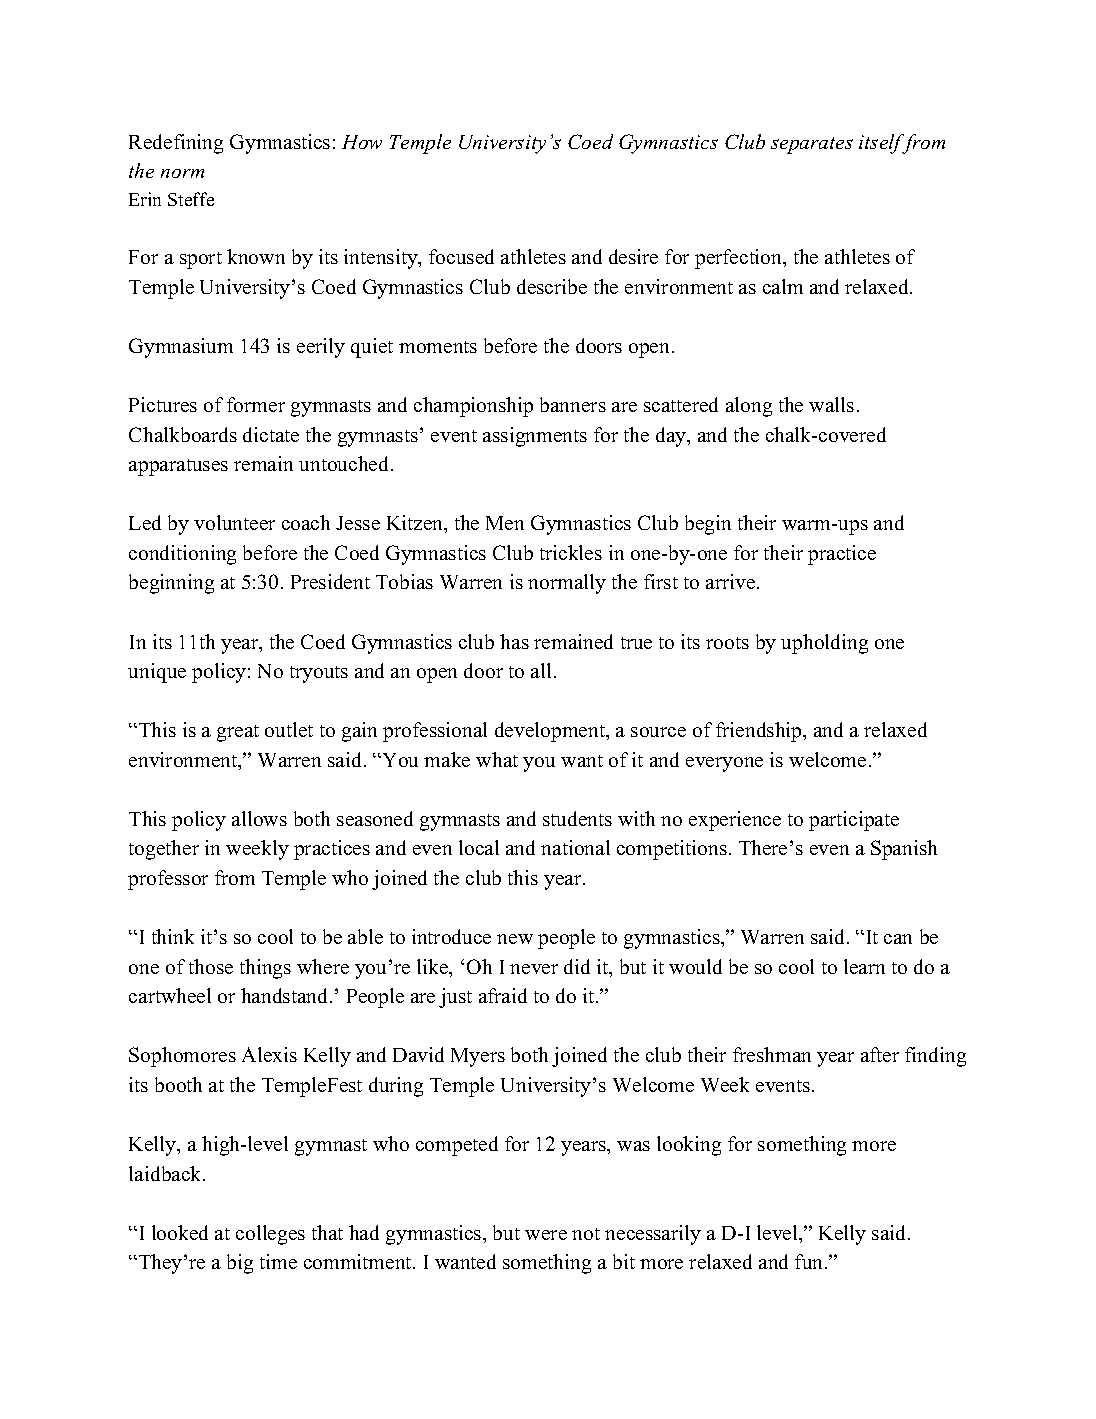  Describe the element at coordinates (854, 821) in the image. I see `participate` at that location.
